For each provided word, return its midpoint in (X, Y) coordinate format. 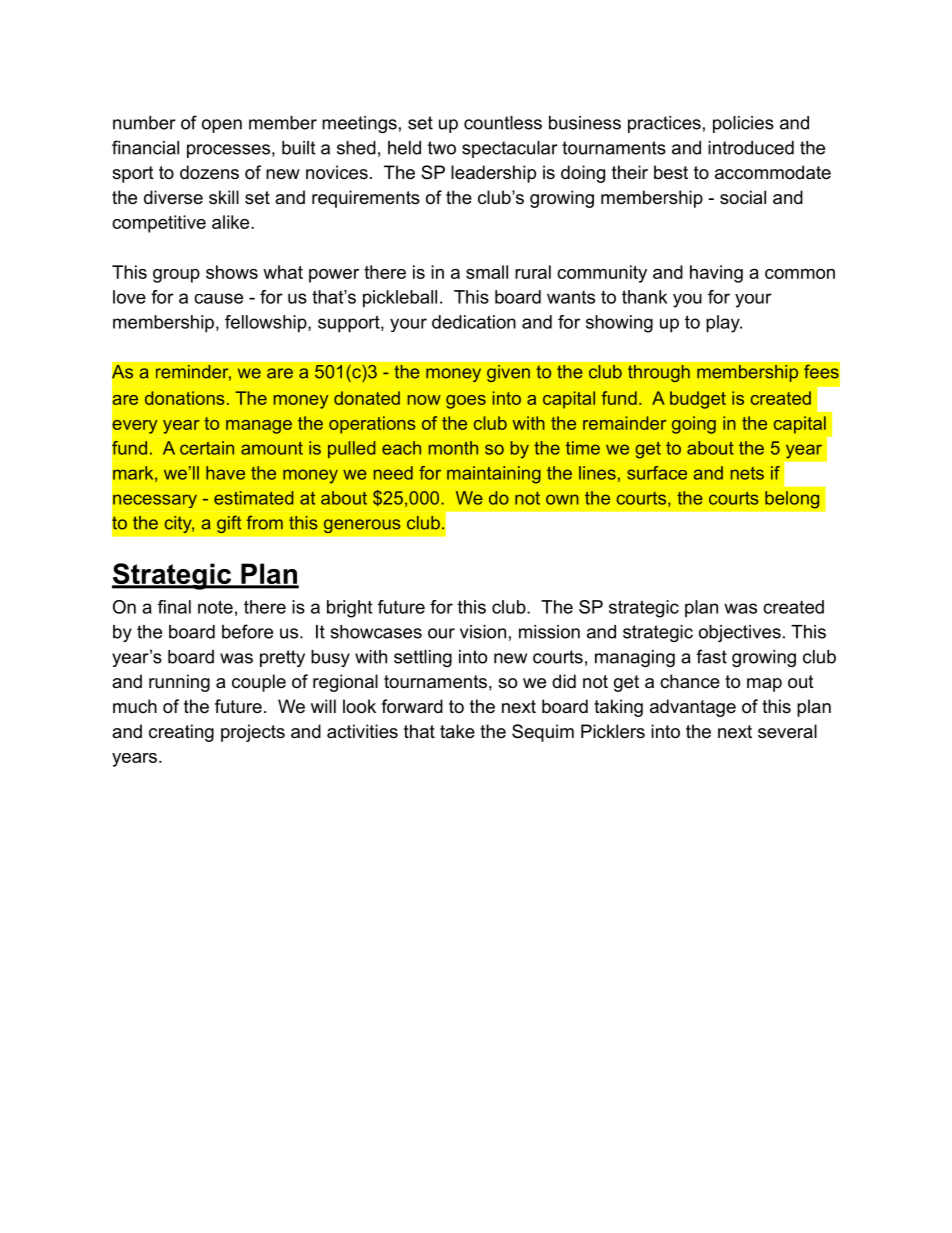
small (487, 272)
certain (207, 448)
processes (228, 151)
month (453, 448)
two (442, 148)
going (694, 425)
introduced (751, 148)
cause (218, 298)
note (215, 607)
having (716, 274)
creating (181, 733)
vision (483, 632)
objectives (740, 633)
